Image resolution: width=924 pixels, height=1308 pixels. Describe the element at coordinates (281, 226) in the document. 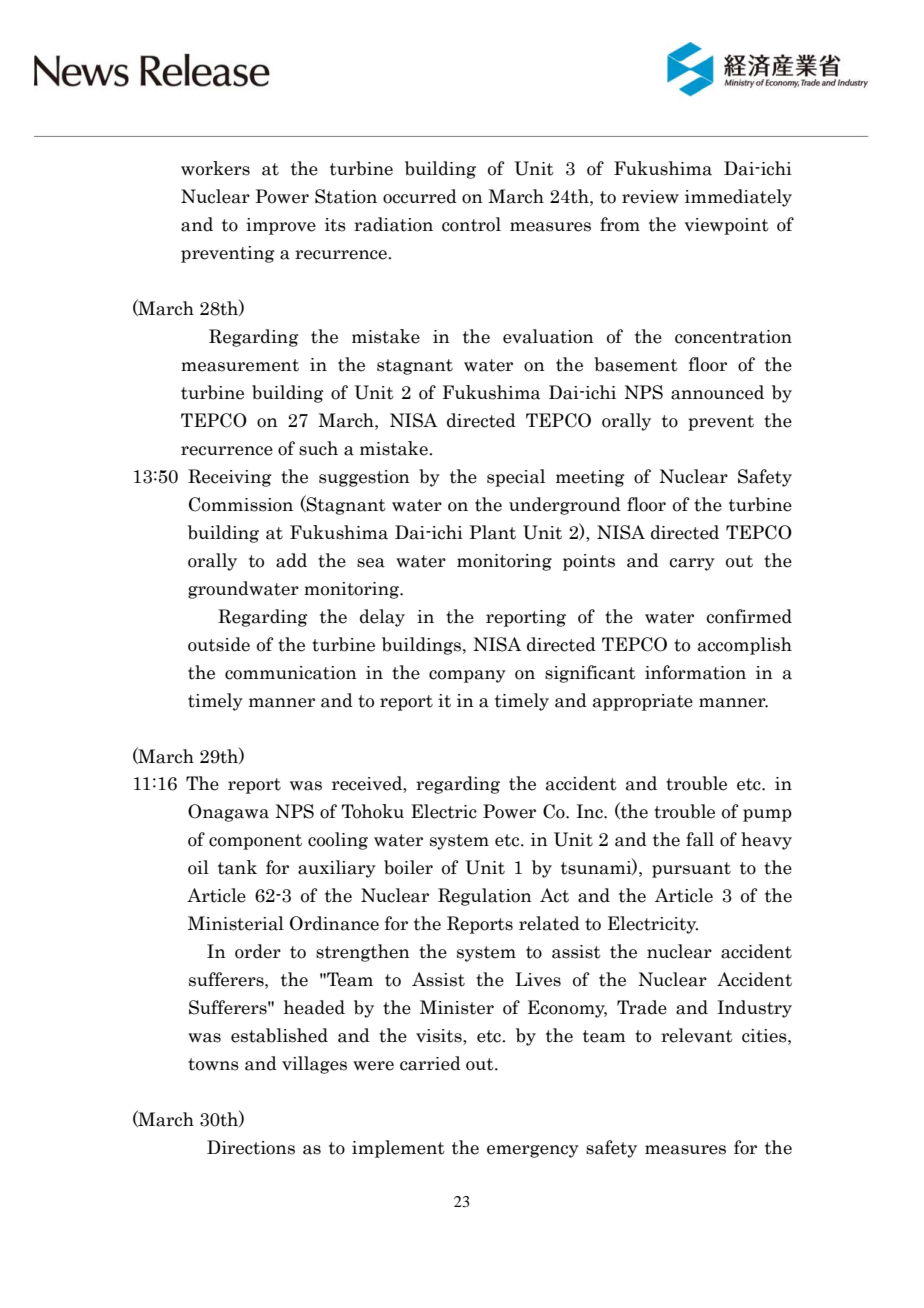

I see `improve` at that location.
